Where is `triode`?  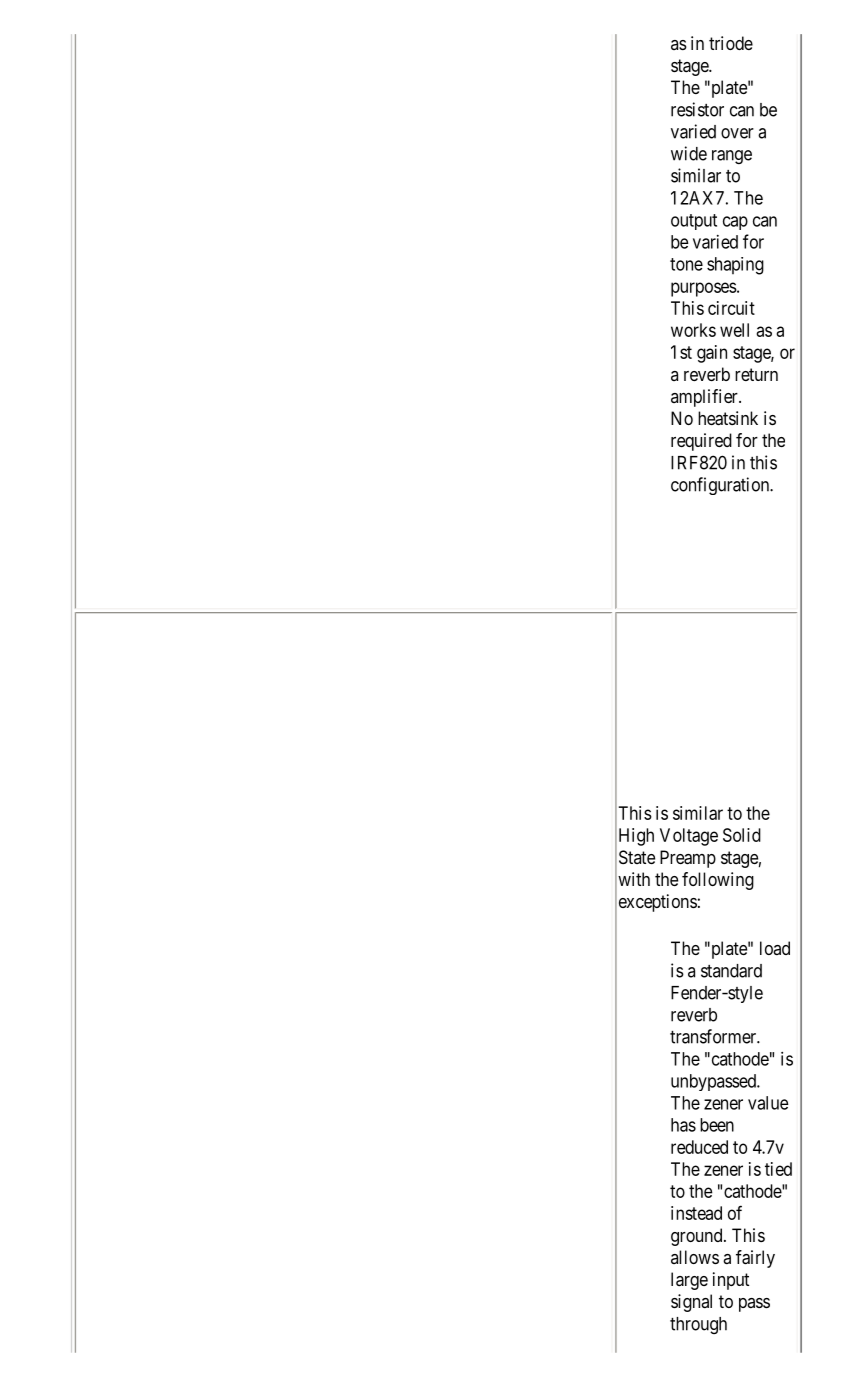 triode is located at coordinates (731, 43).
